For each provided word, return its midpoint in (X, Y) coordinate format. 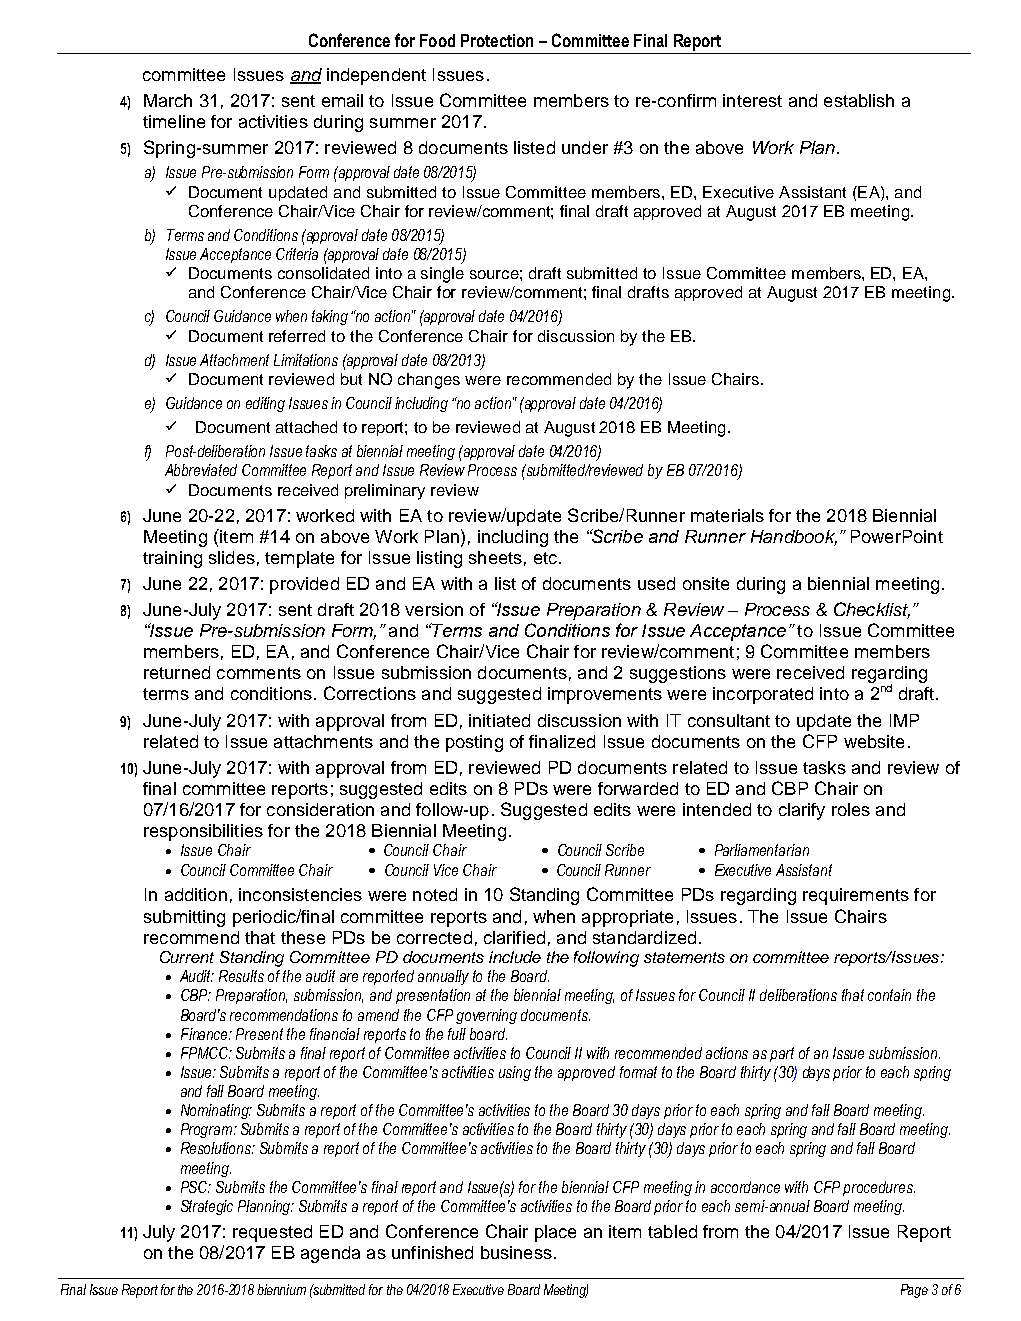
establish (859, 100)
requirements (856, 896)
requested (272, 1233)
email (342, 100)
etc (545, 558)
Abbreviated (201, 470)
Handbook (794, 537)
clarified (514, 937)
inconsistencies (300, 894)
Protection (497, 40)
